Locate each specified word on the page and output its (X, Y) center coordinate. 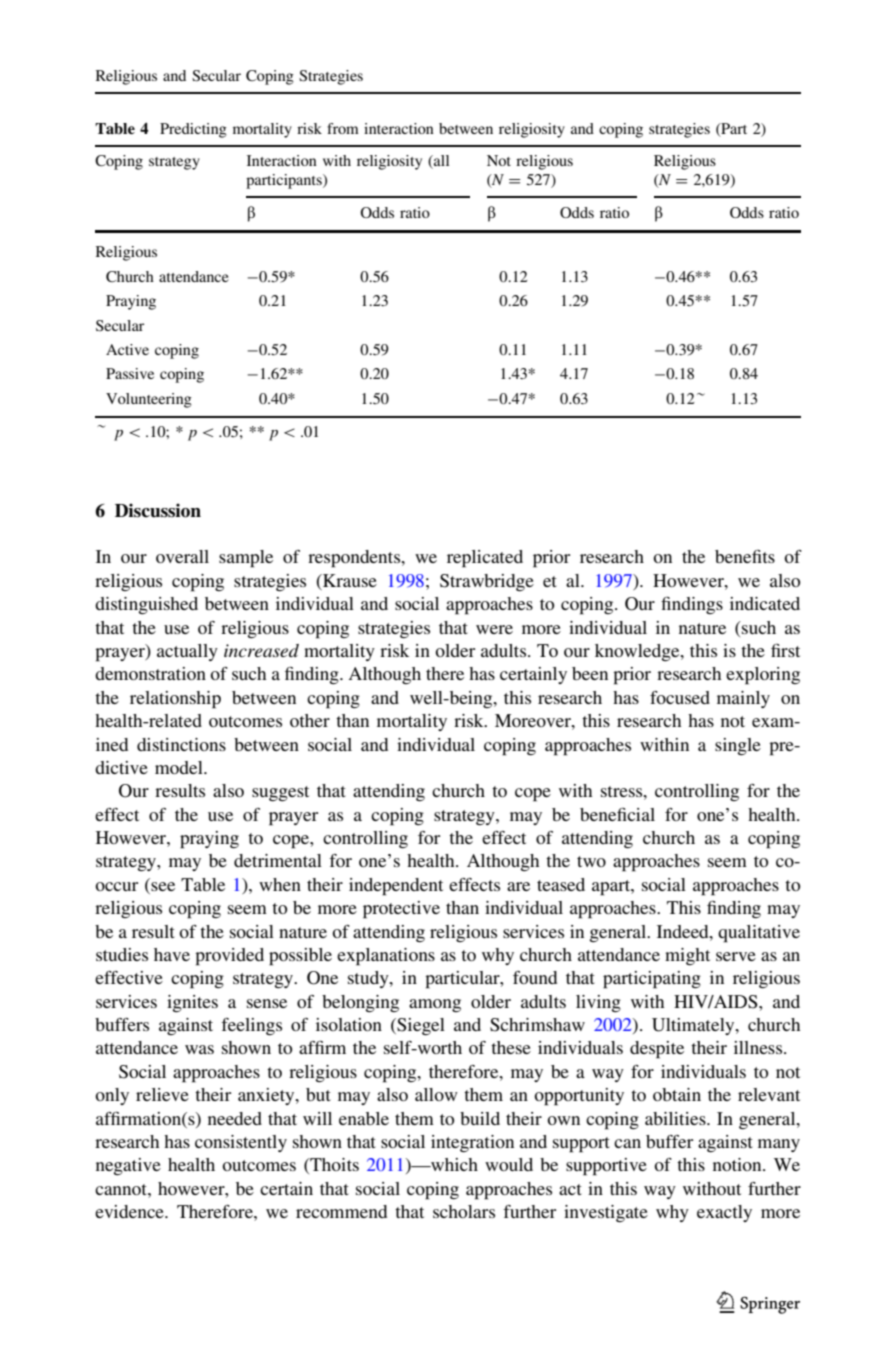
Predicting (193, 130)
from (343, 128)
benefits (745, 556)
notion (738, 1164)
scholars (464, 1211)
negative (128, 1166)
